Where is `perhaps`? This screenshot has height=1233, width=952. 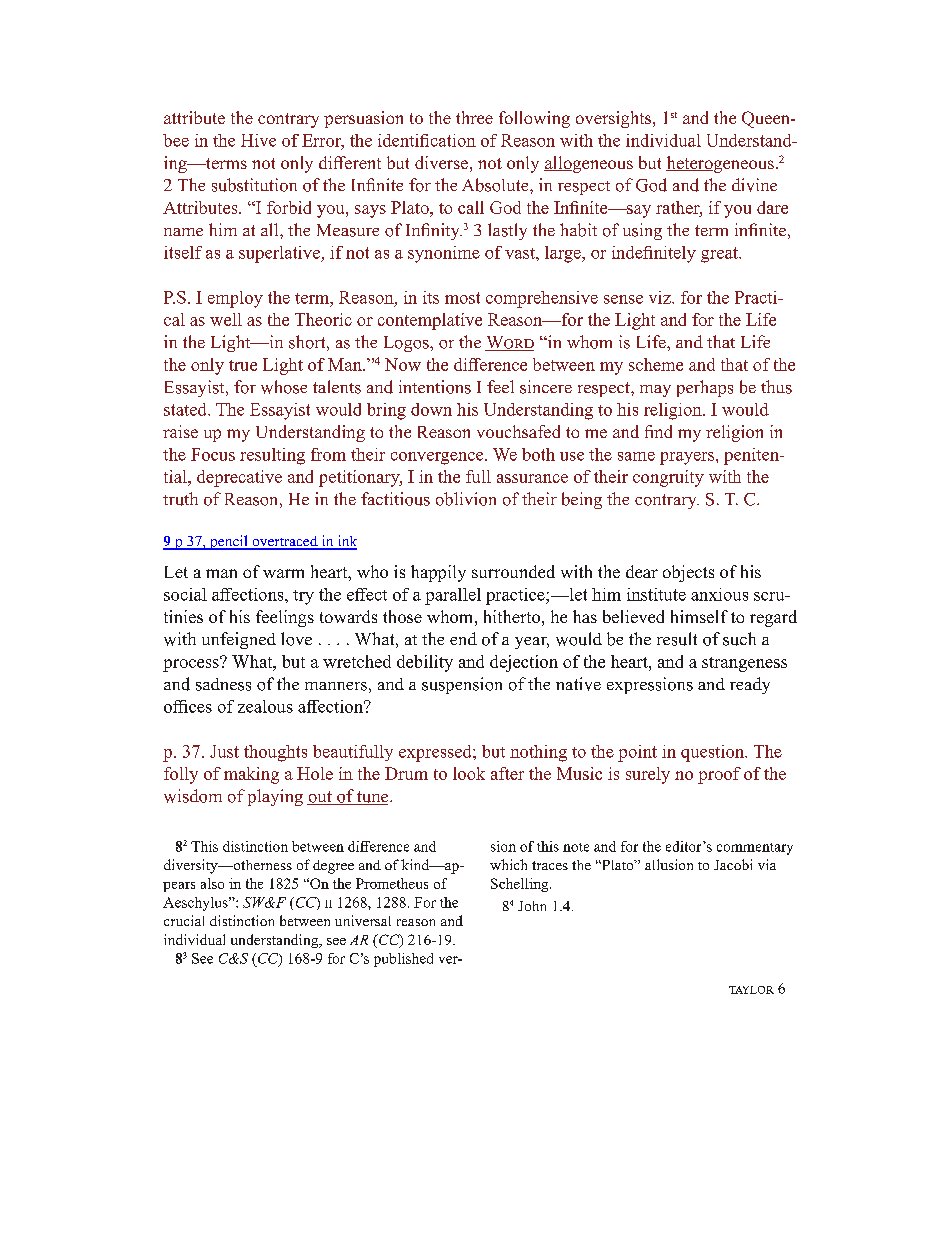
perhaps is located at coordinates (705, 388).
